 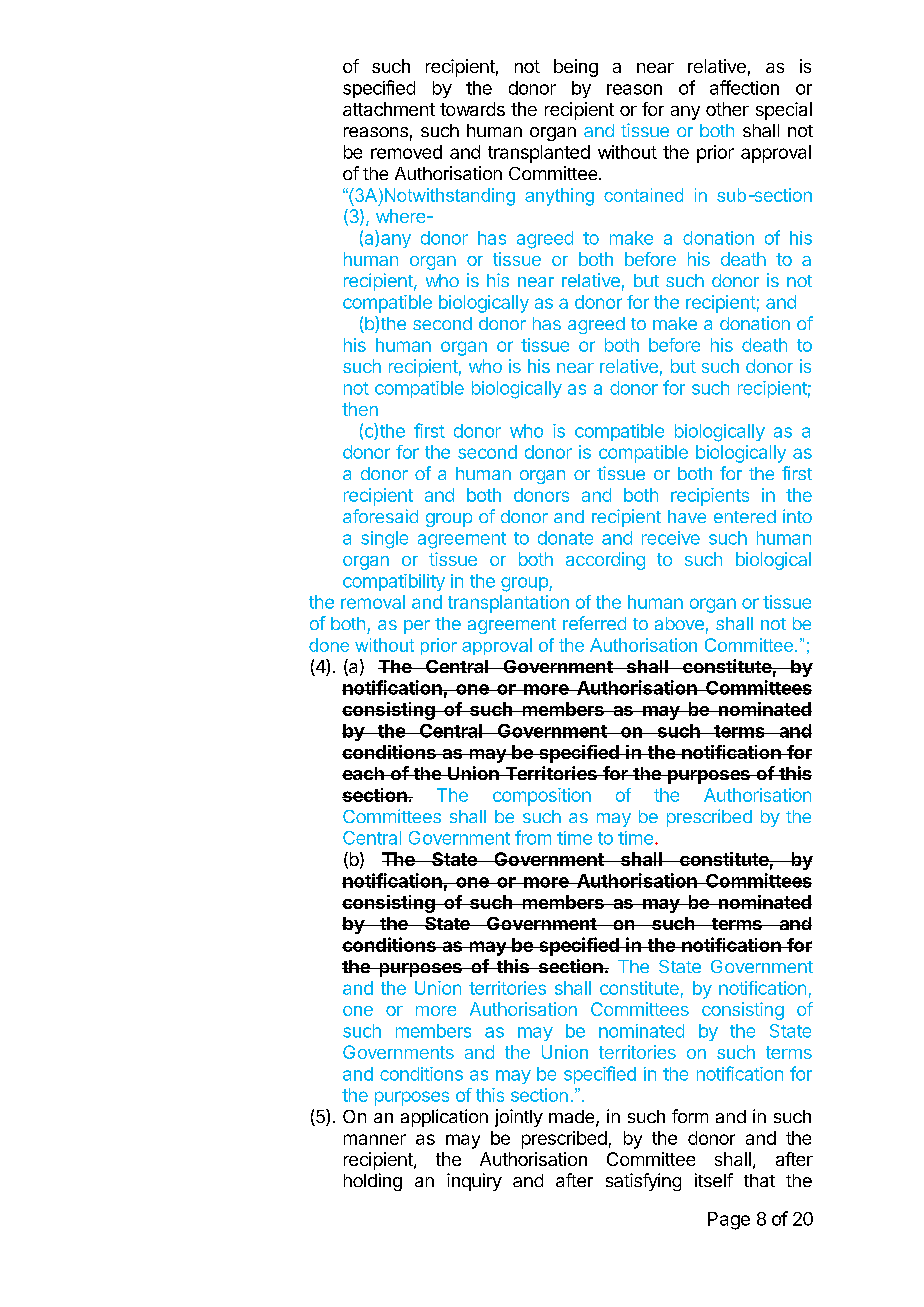 What do you see at coordinates (745, 516) in the screenshot?
I see `entered` at bounding box center [745, 516].
